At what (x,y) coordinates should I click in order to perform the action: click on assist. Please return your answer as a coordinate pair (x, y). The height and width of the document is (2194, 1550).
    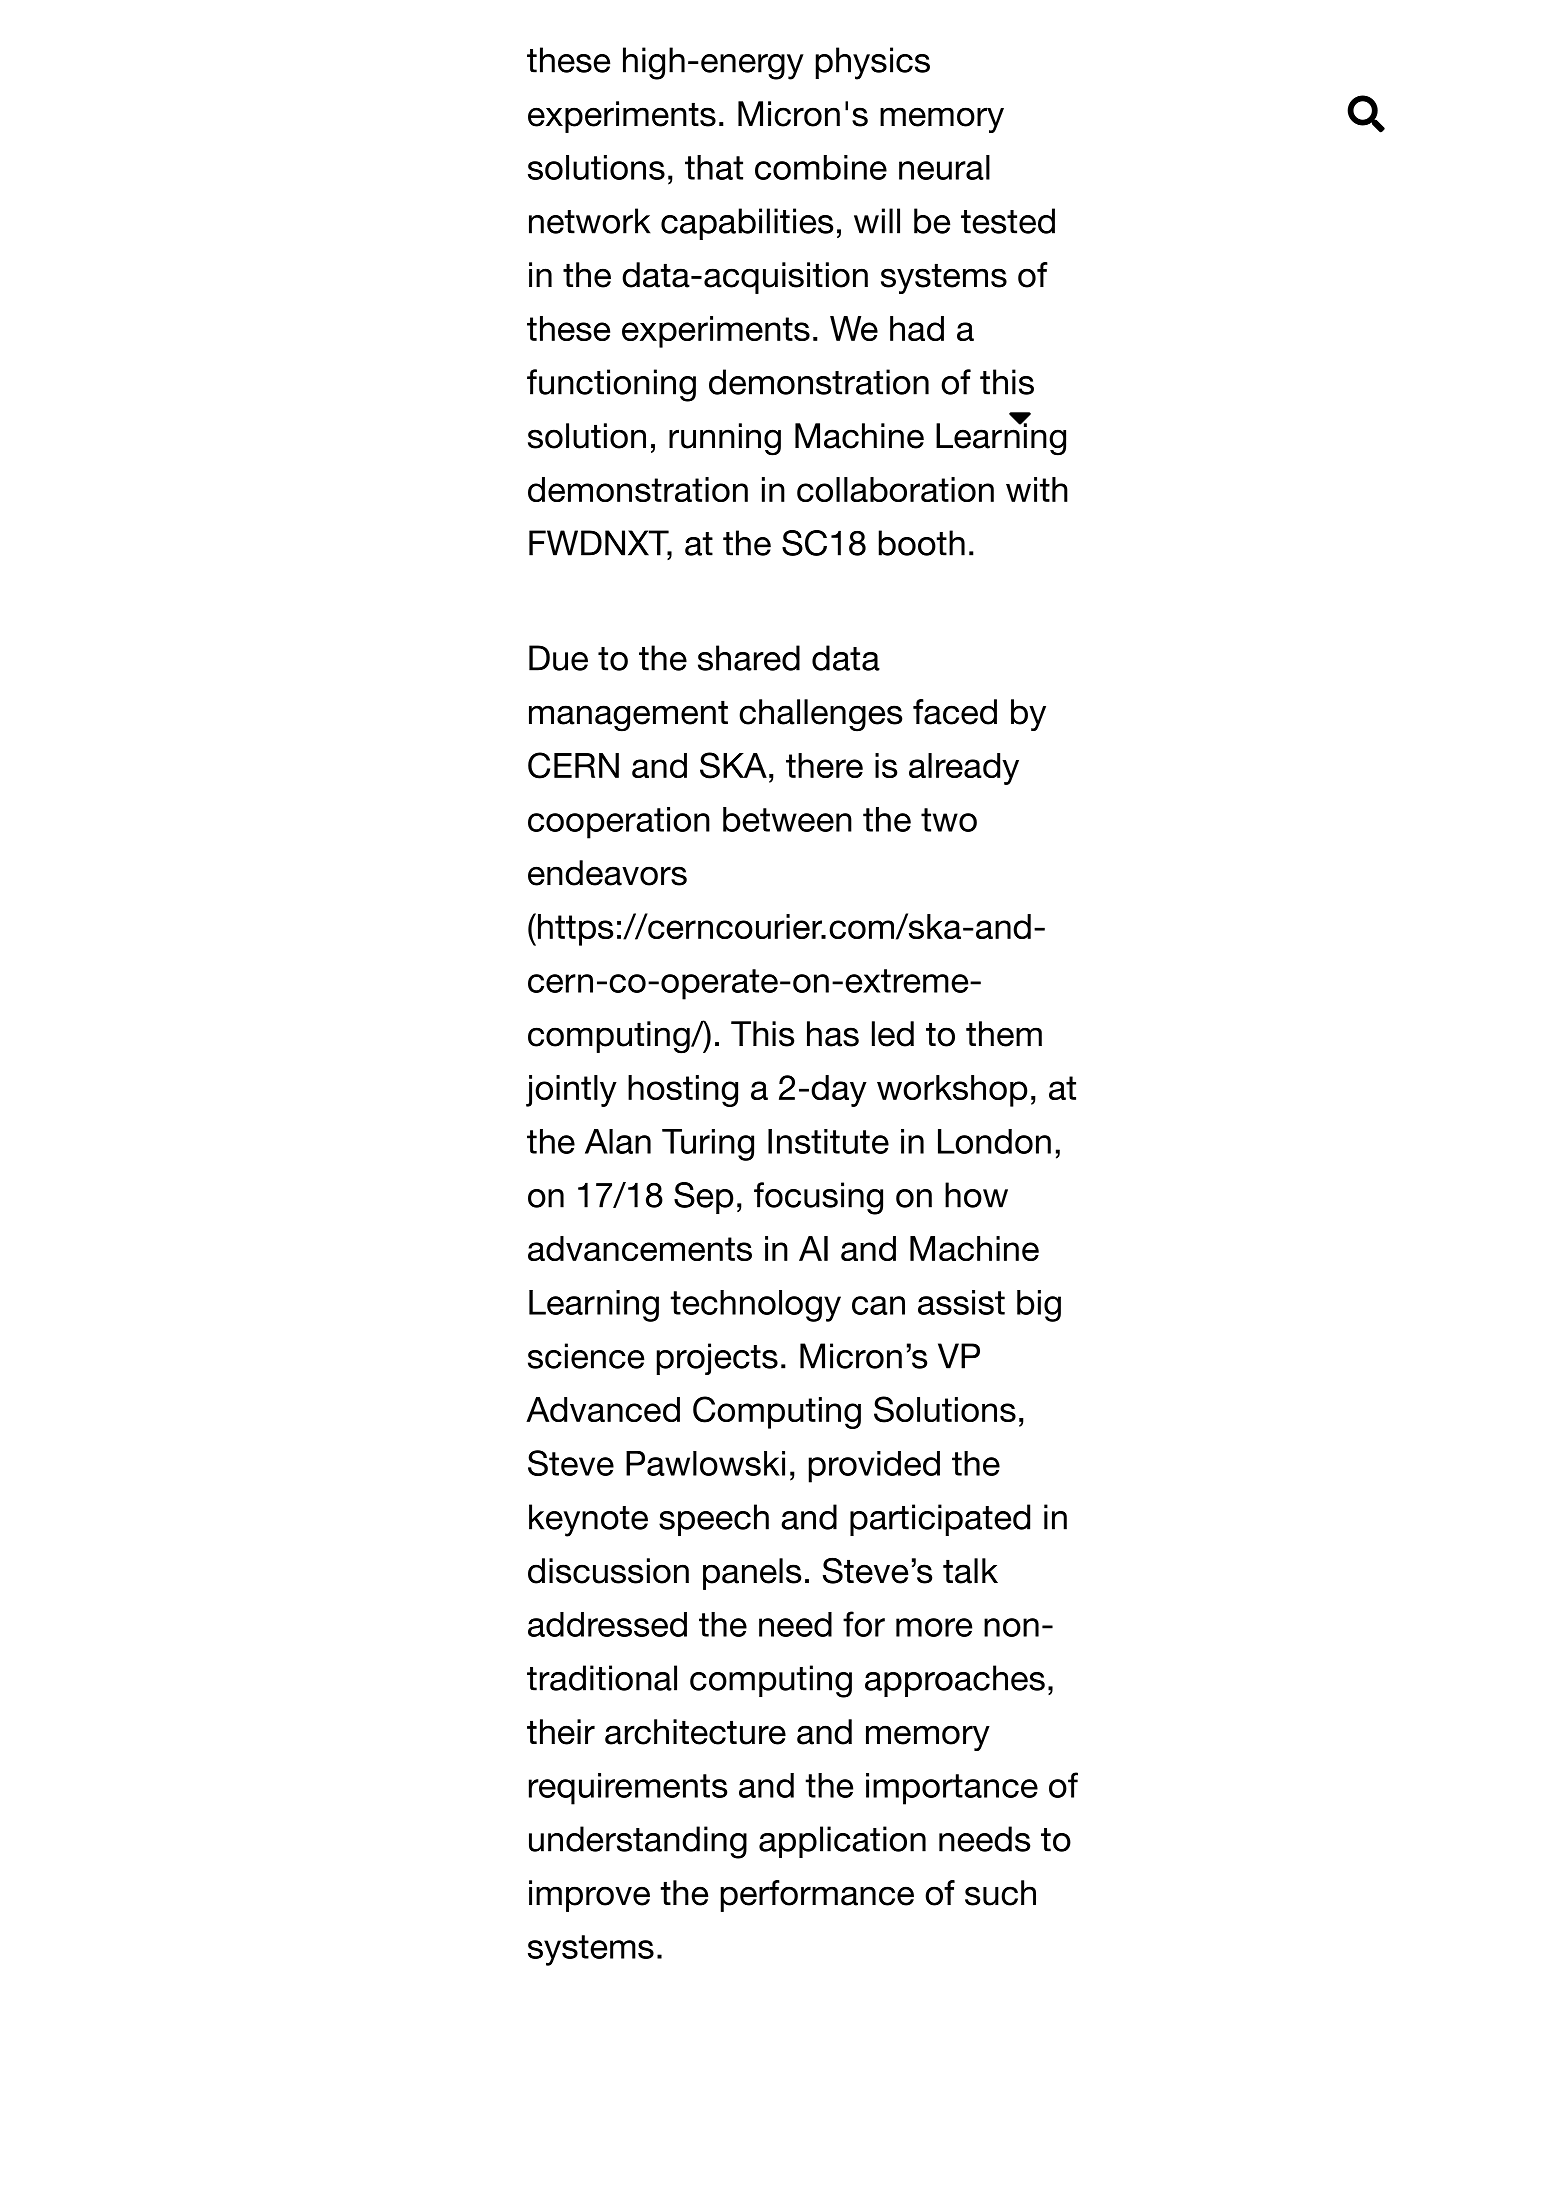
    Looking at the image, I should click on (961, 1302).
